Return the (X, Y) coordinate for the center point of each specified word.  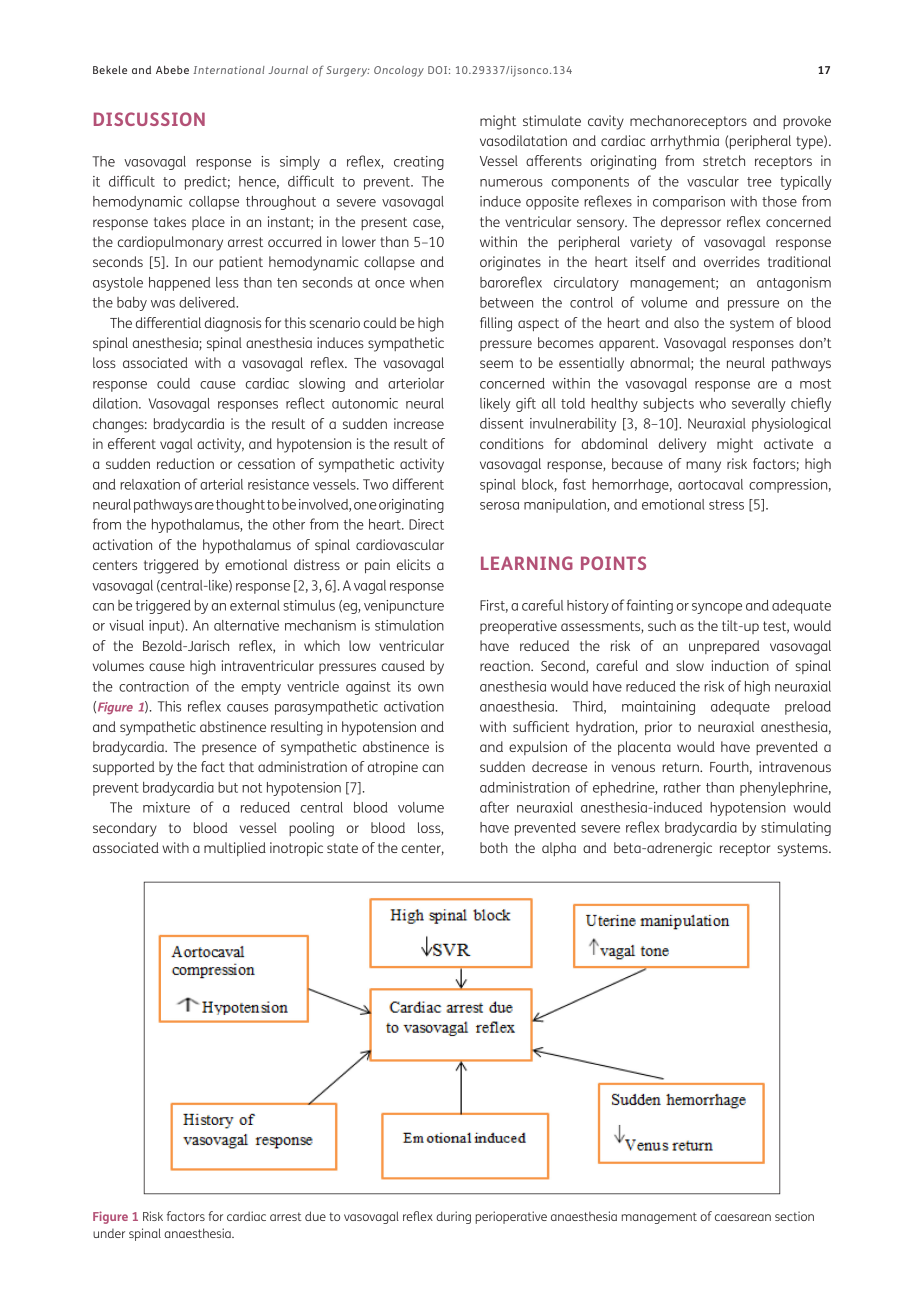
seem (496, 364)
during (453, 1217)
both (494, 847)
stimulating (796, 829)
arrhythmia (685, 142)
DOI (437, 70)
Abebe (172, 69)
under (109, 1233)
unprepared (724, 647)
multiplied (235, 849)
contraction (154, 686)
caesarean (743, 1217)
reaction (506, 665)
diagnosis (233, 324)
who (713, 403)
